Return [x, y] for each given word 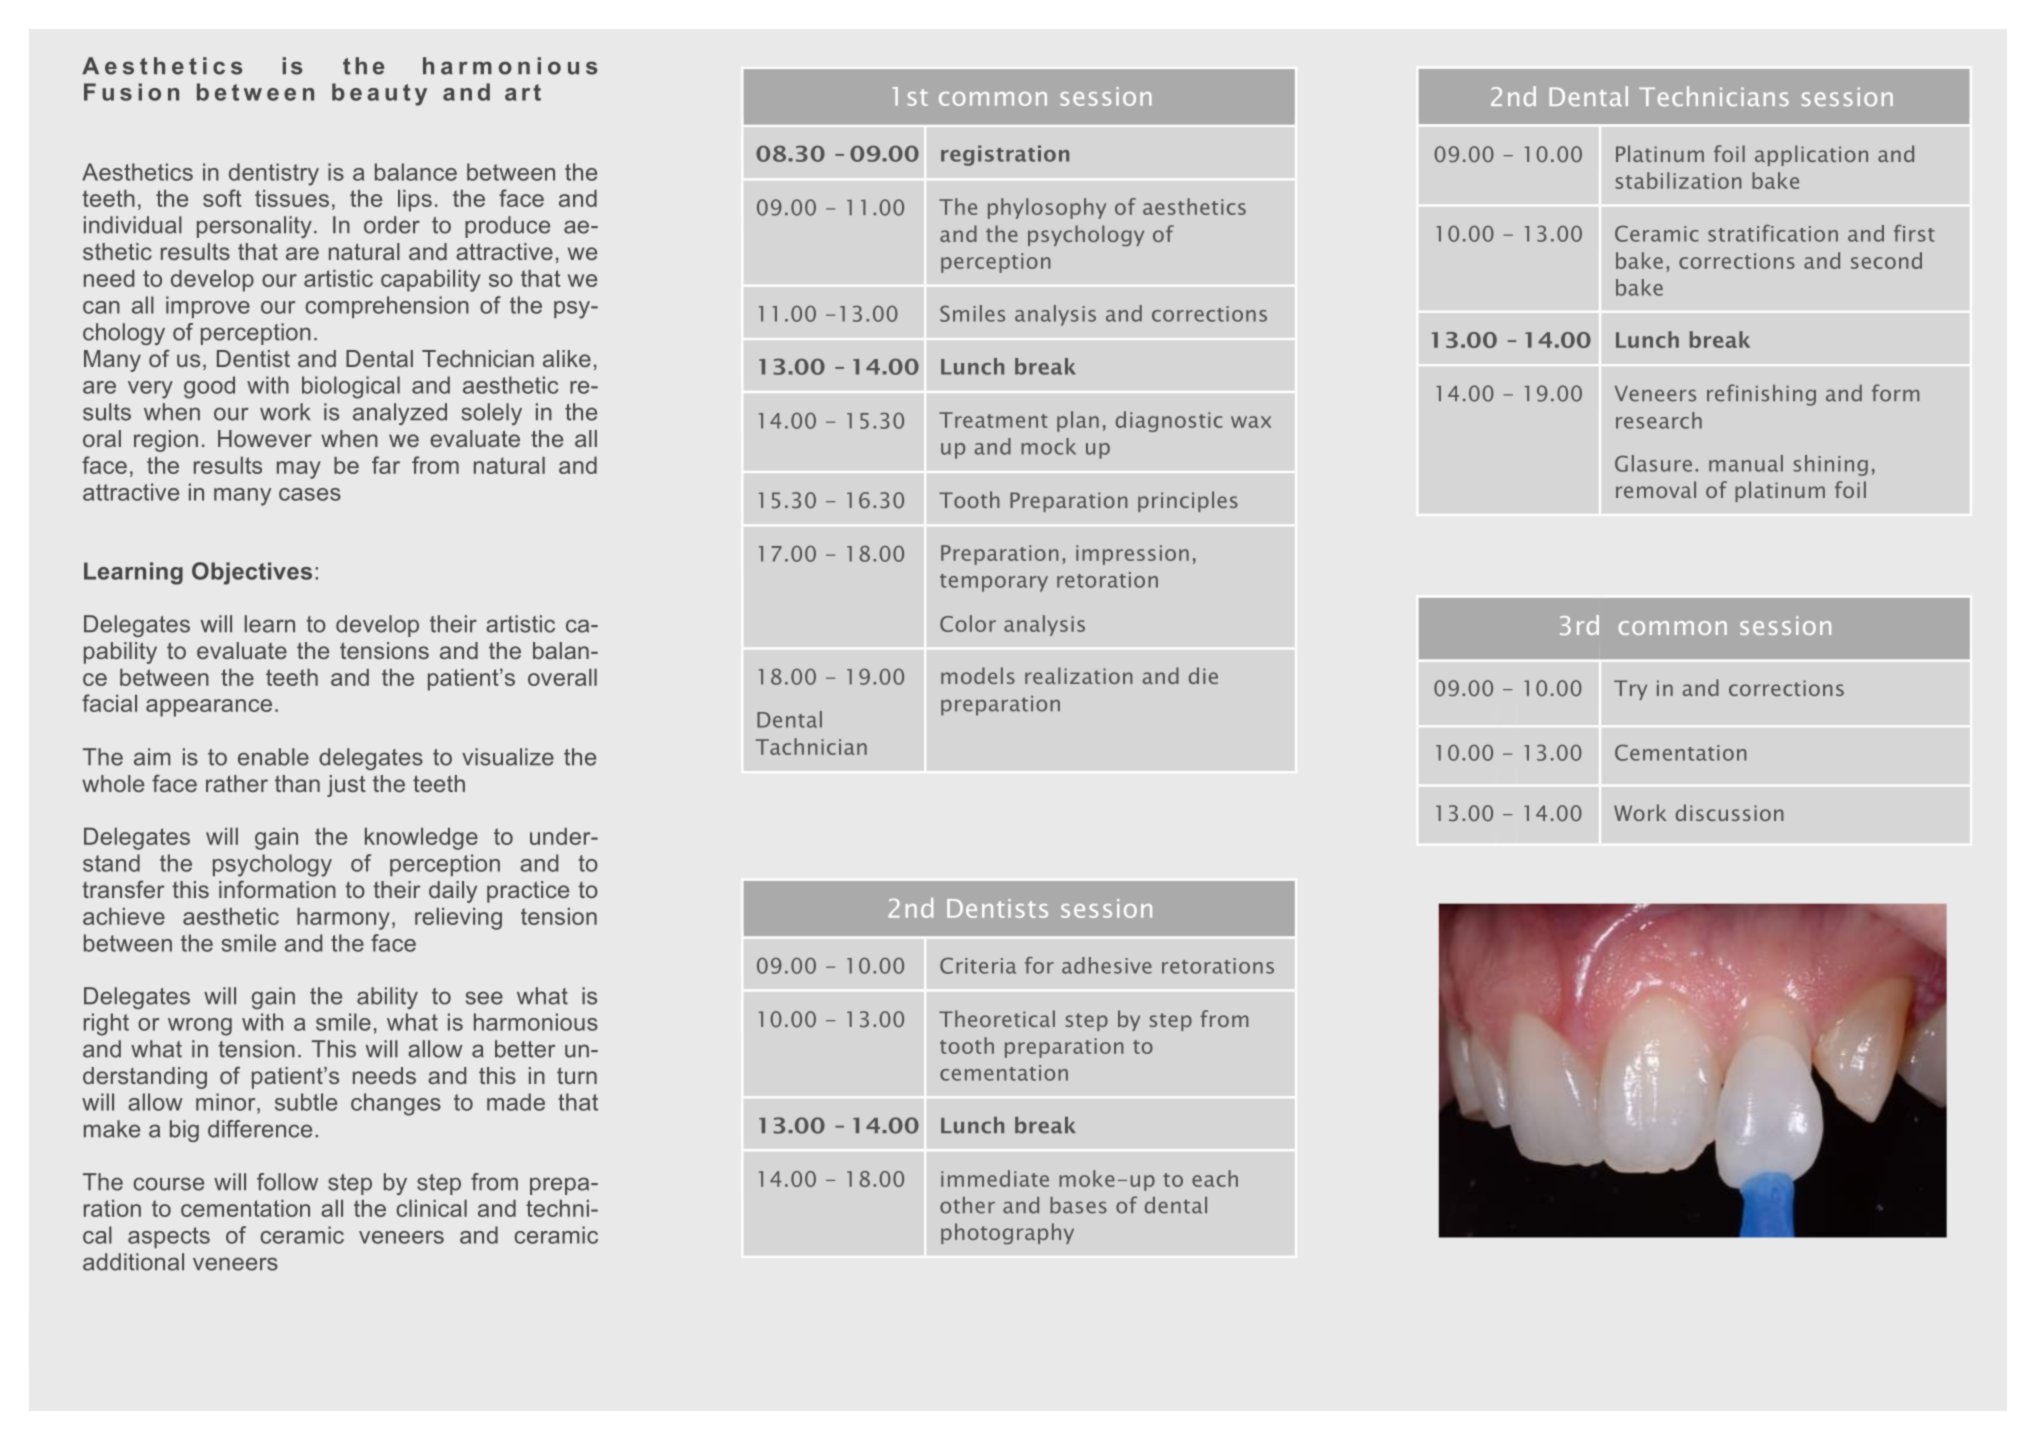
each [1215, 1178]
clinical [431, 1208]
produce [507, 227]
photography [1007, 1234]
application [1811, 155]
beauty [379, 94]
